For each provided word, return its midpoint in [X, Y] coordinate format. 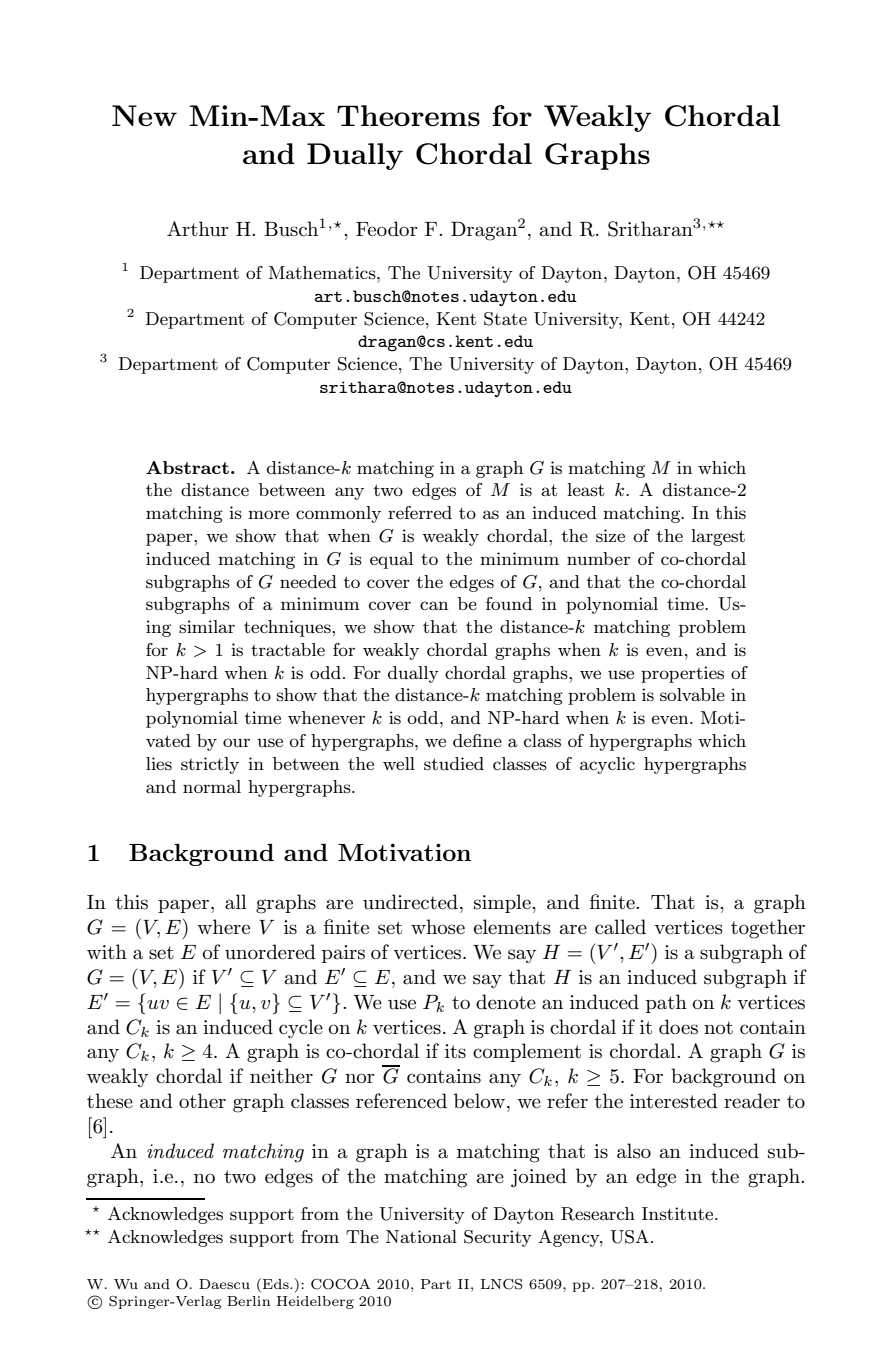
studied [454, 764]
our [236, 742]
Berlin [248, 1301]
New [144, 115]
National [421, 1236]
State [505, 319]
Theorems [408, 115]
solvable [692, 695]
